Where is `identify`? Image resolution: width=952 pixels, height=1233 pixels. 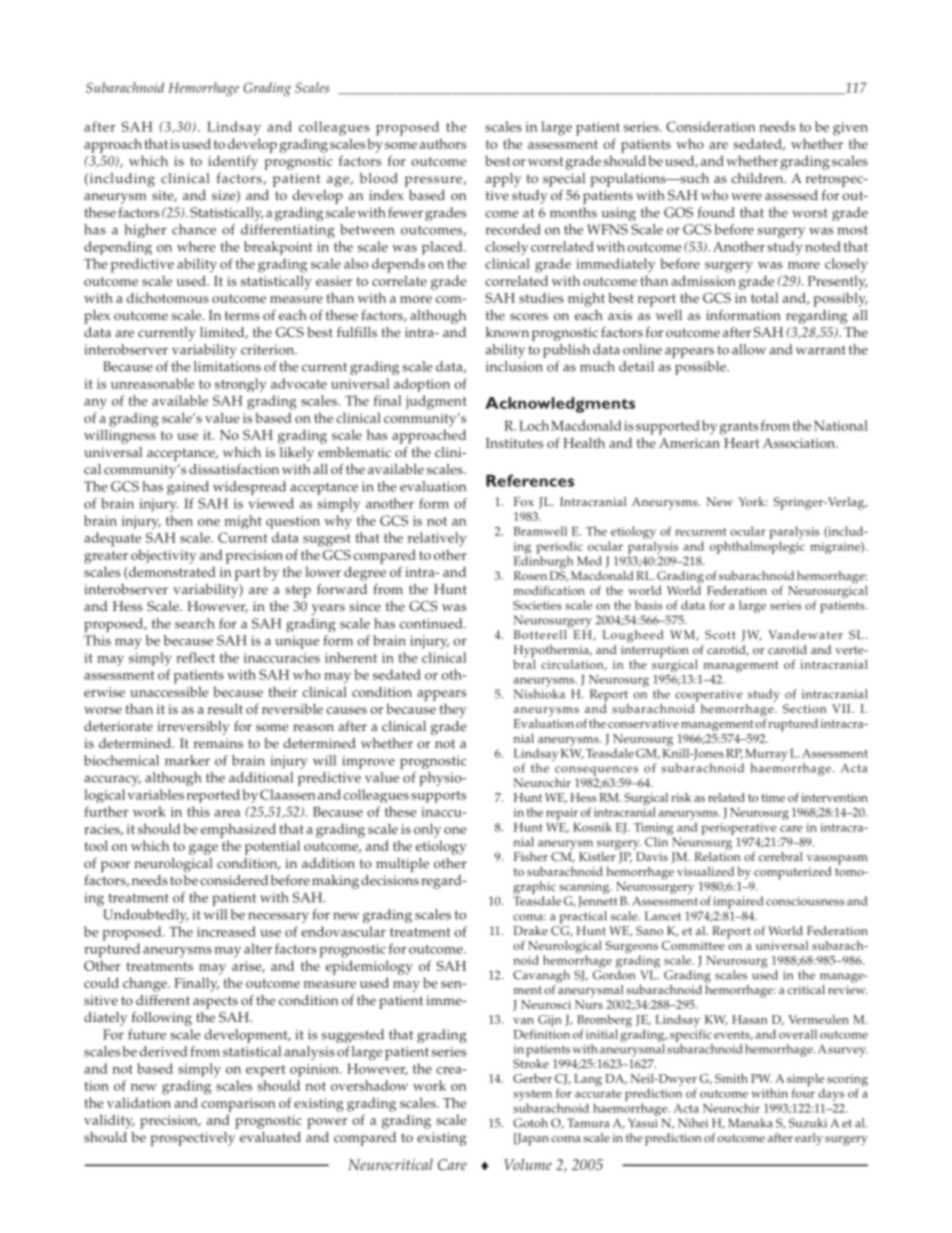
identify is located at coordinates (233, 162).
